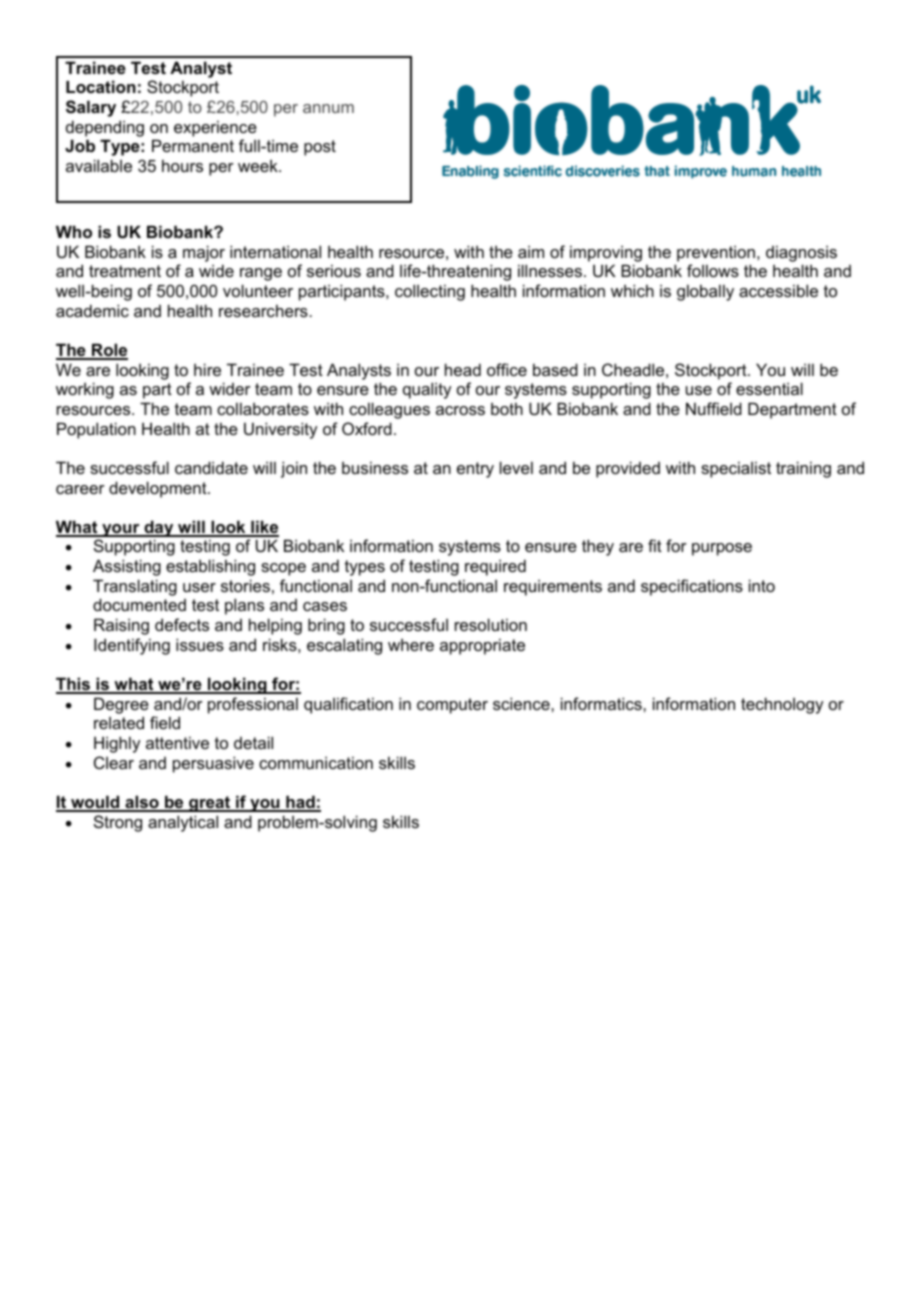 This document has height=1308, width=924. What do you see at coordinates (215, 128) in the document?
I see `experience` at bounding box center [215, 128].
